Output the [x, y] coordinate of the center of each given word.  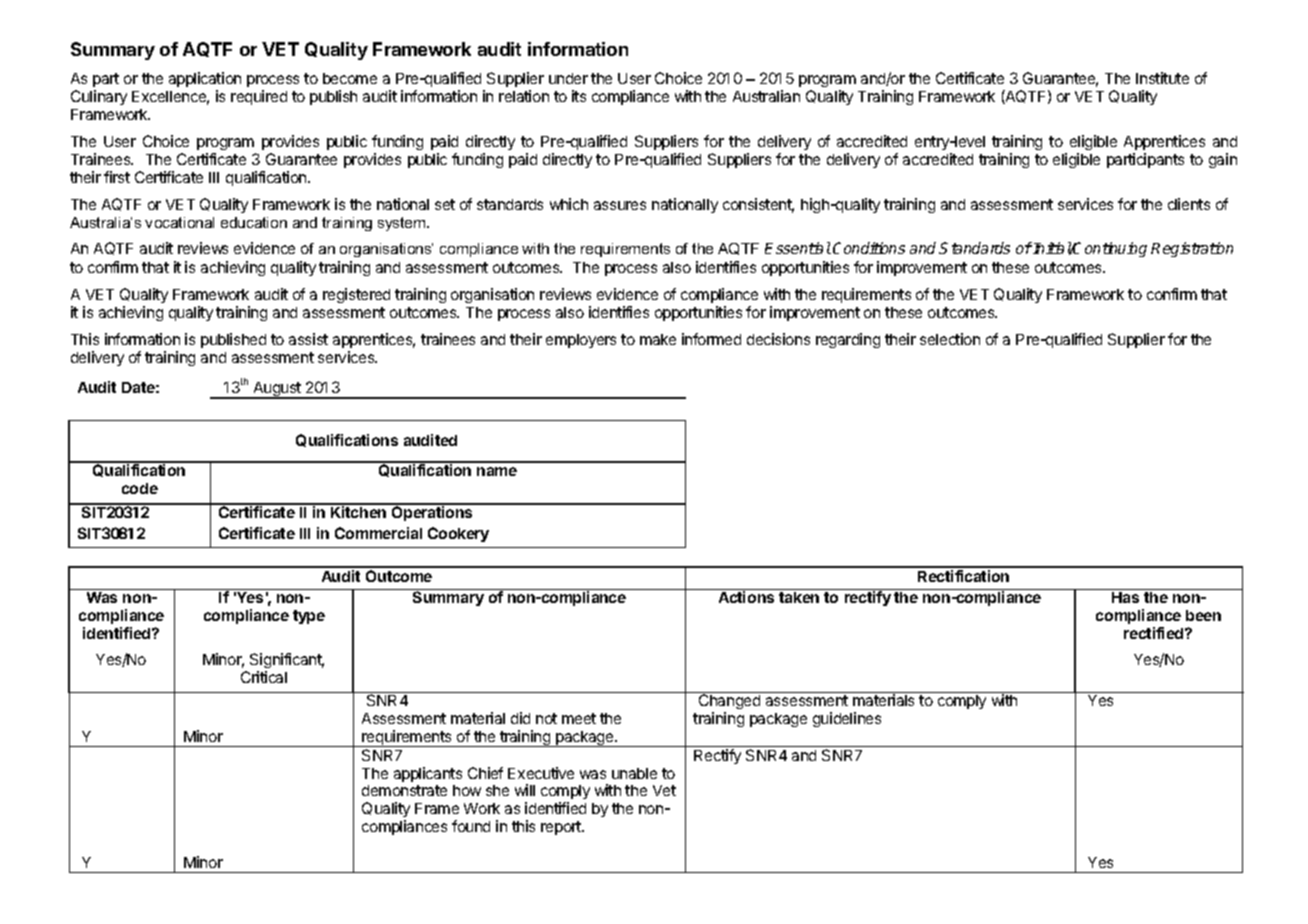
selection [950, 339]
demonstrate [404, 790]
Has [1125, 597]
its [579, 96]
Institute [1162, 78]
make [658, 339]
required [259, 97]
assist [308, 339]
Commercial [378, 533]
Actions [746, 597]
